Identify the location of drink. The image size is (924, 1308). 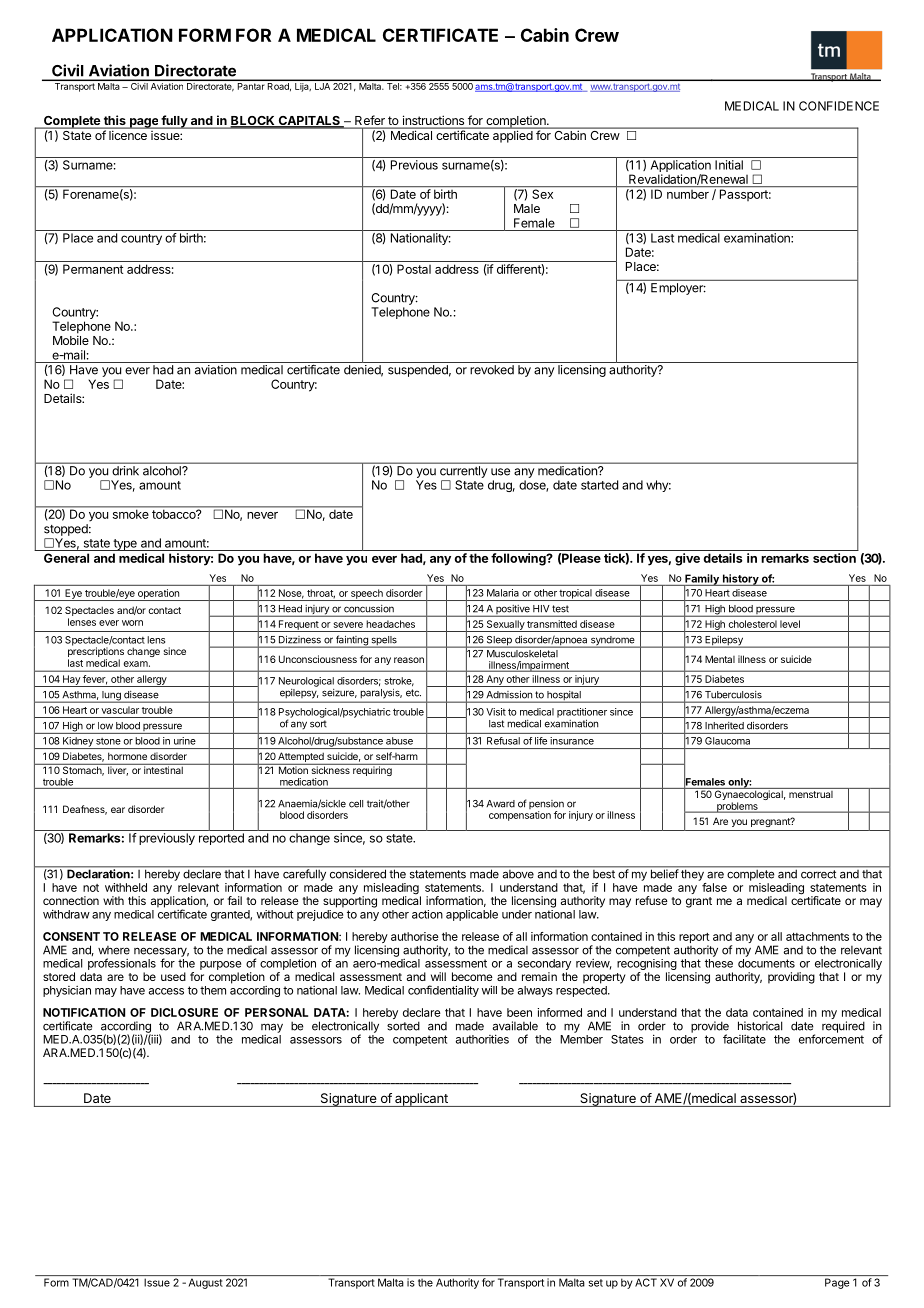
(126, 471).
